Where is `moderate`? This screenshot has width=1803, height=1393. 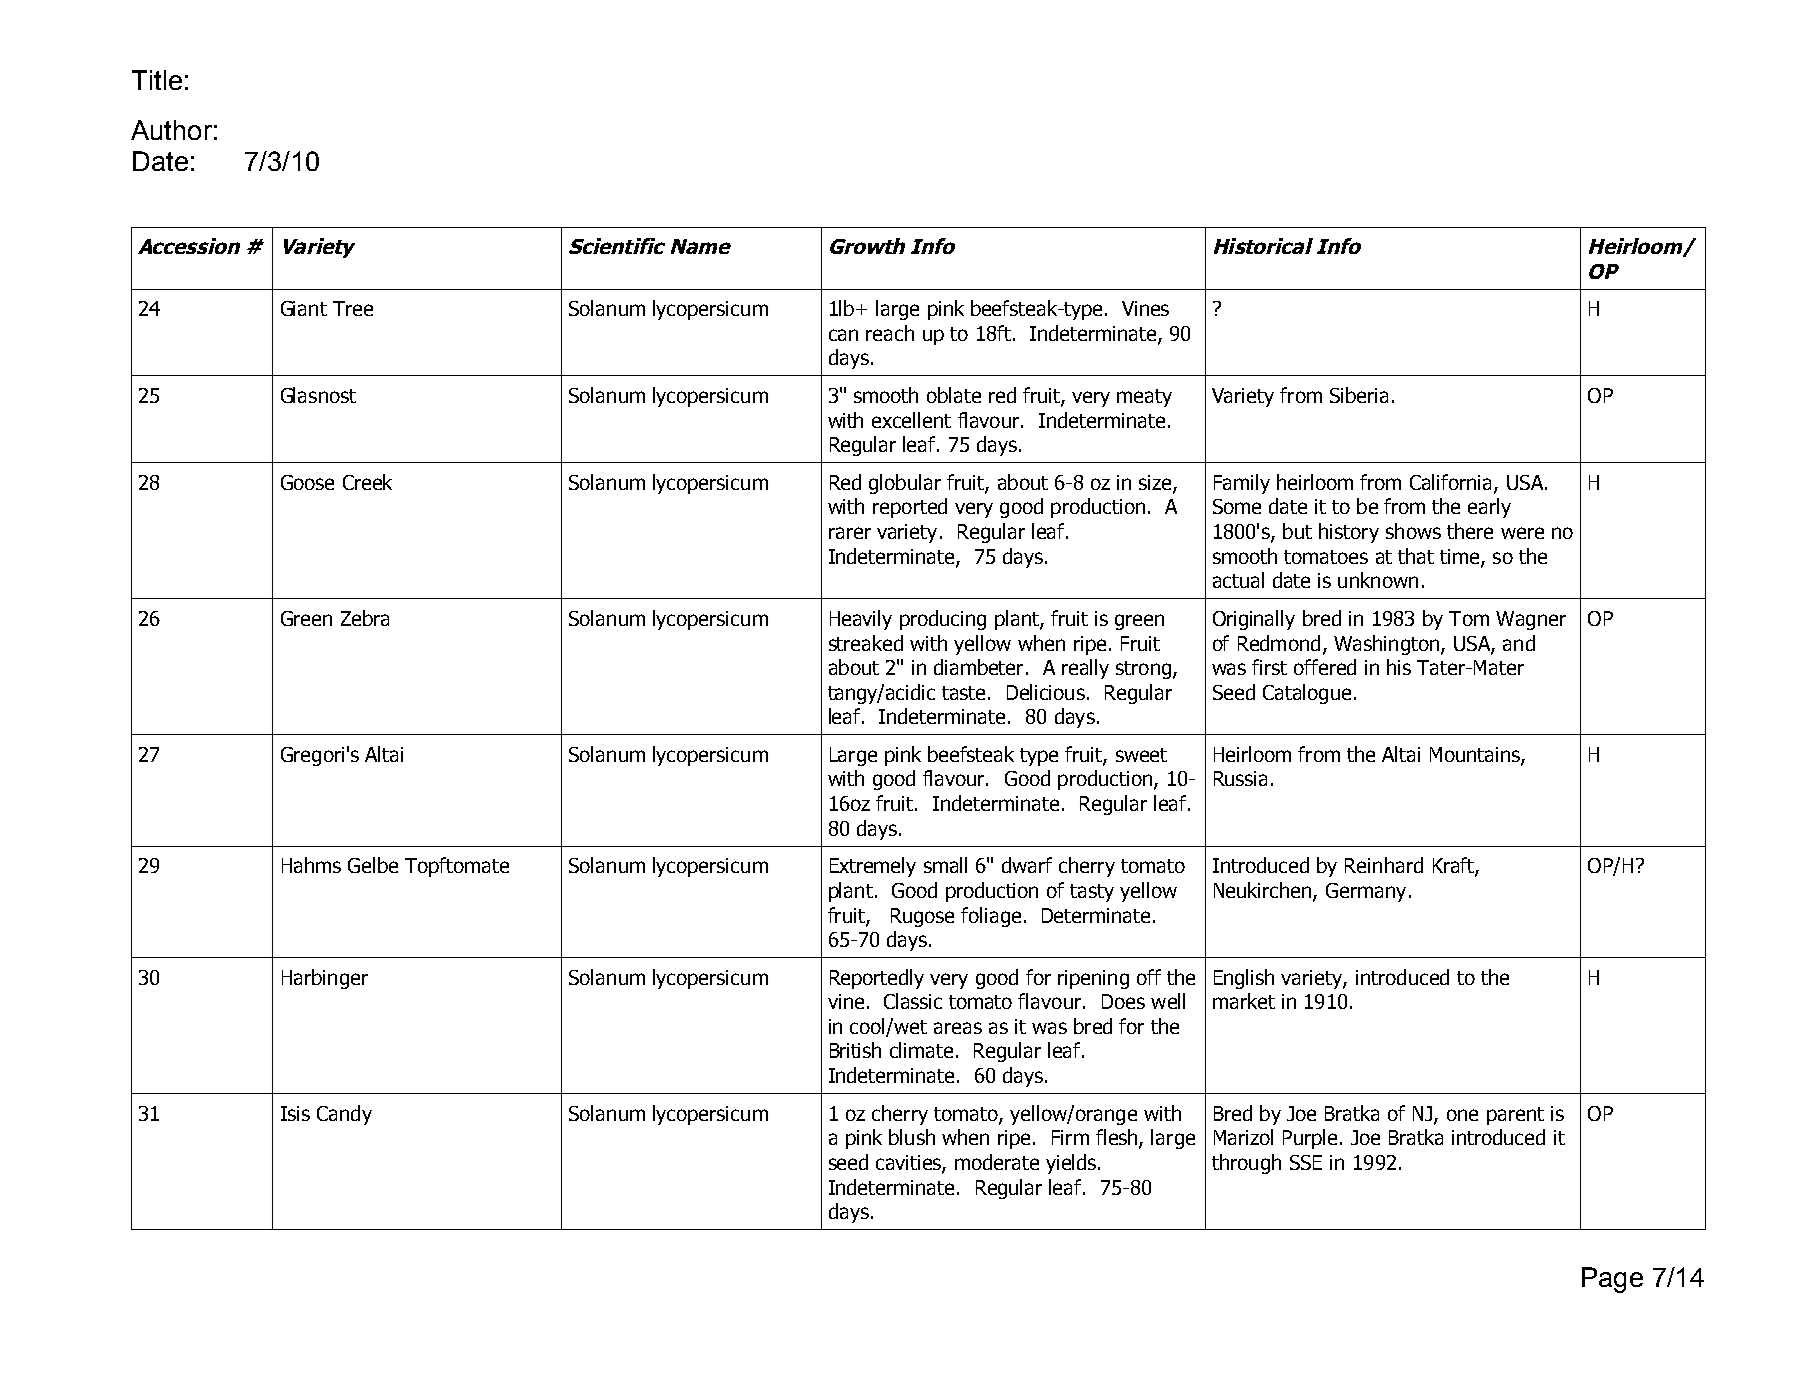 moderate is located at coordinates (997, 1162).
